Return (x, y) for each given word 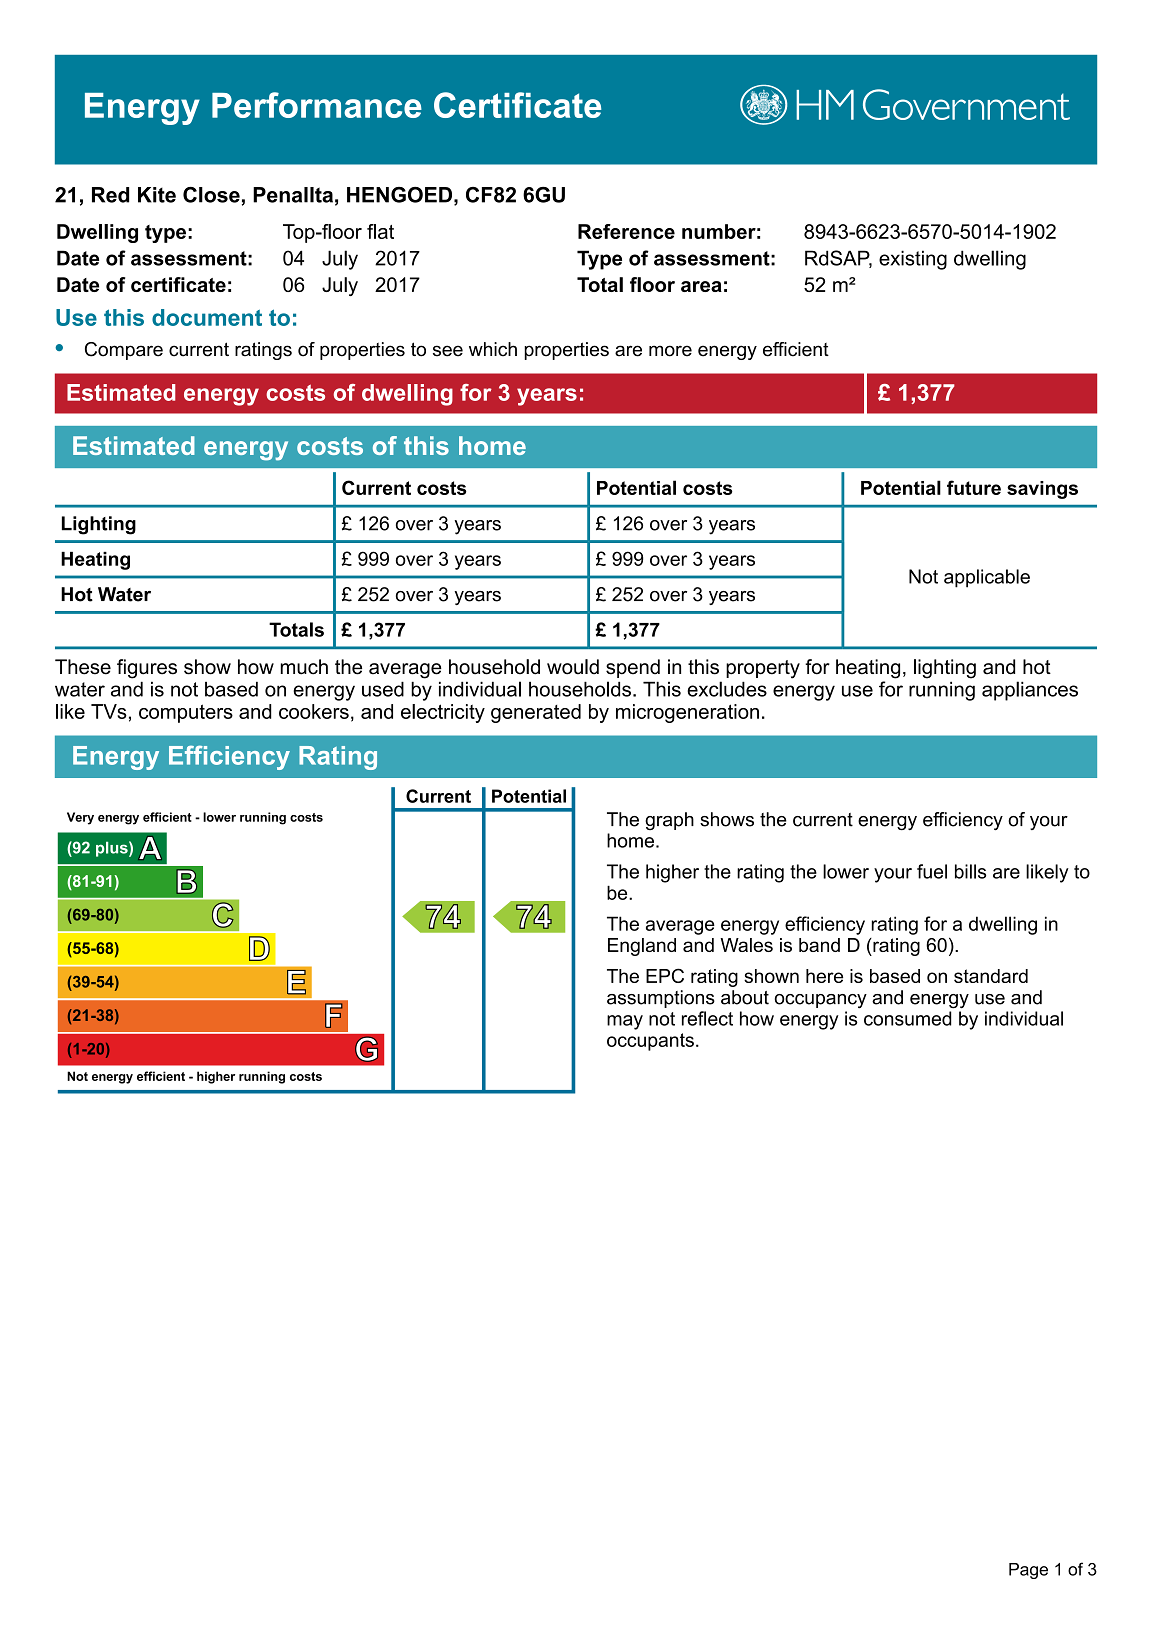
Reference (626, 231)
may (625, 1022)
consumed (908, 1018)
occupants (650, 1042)
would (573, 667)
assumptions (661, 999)
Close (211, 195)
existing (913, 260)
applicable (987, 578)
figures (147, 669)
